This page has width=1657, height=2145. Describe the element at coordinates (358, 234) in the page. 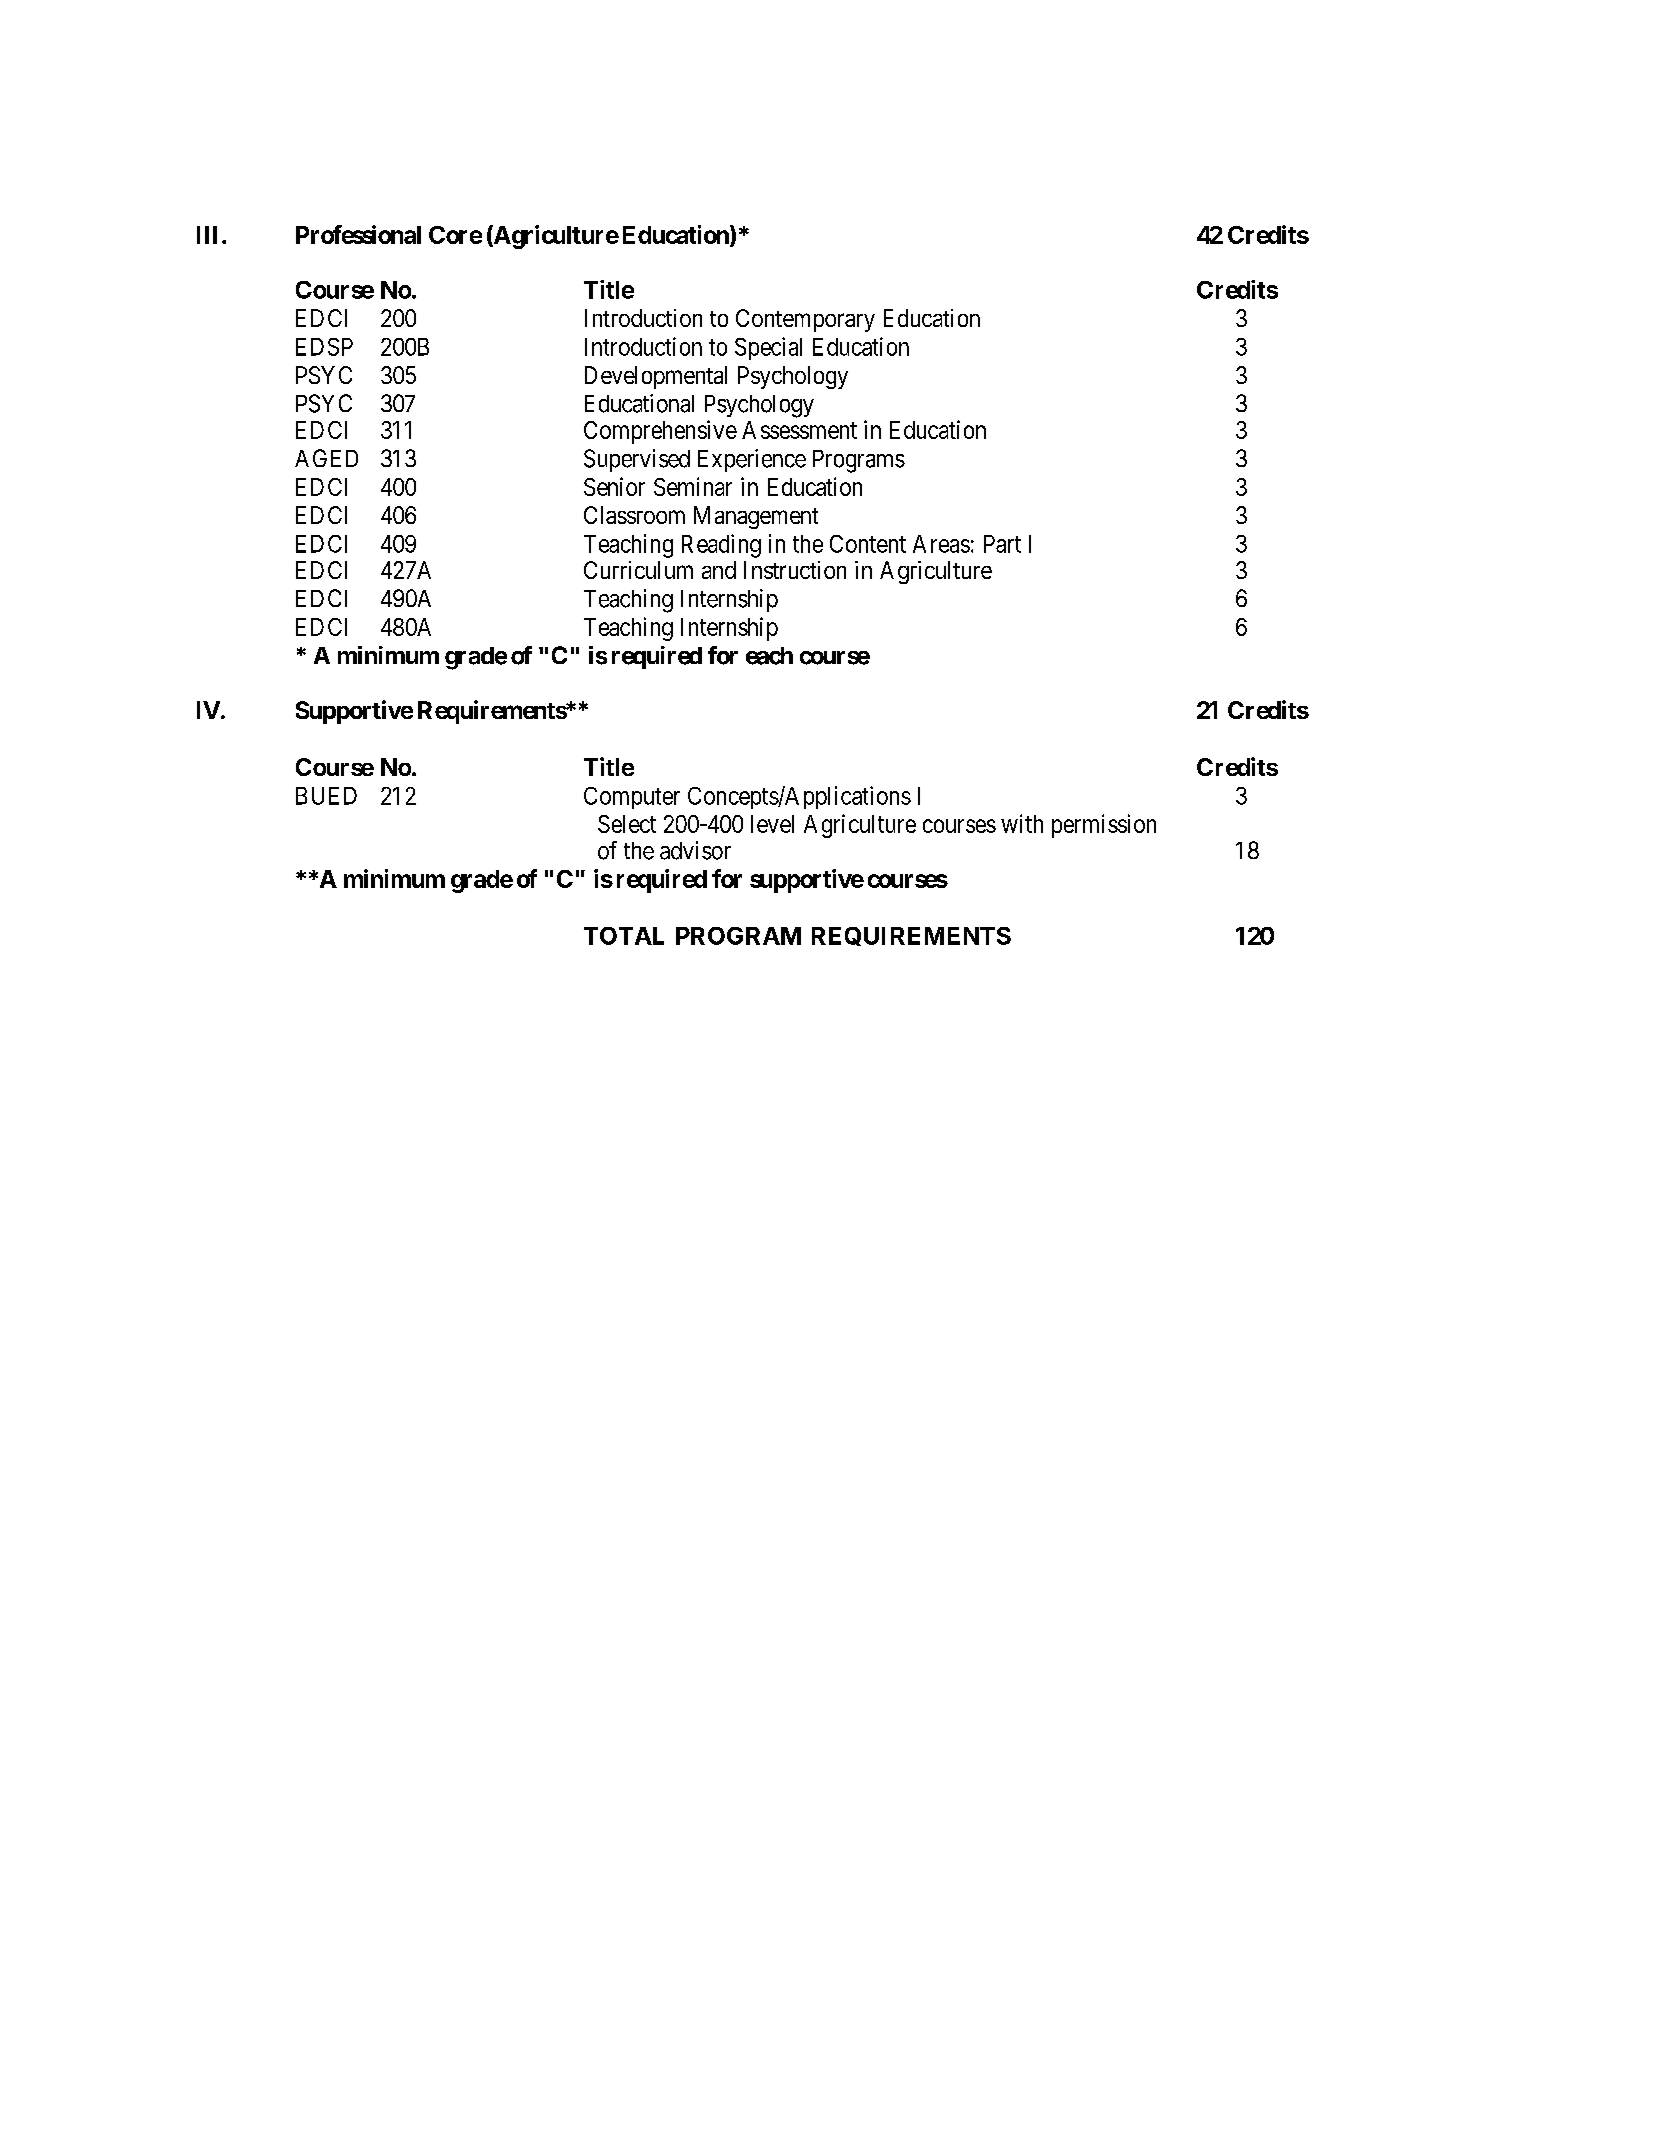

I see `Professional` at that location.
